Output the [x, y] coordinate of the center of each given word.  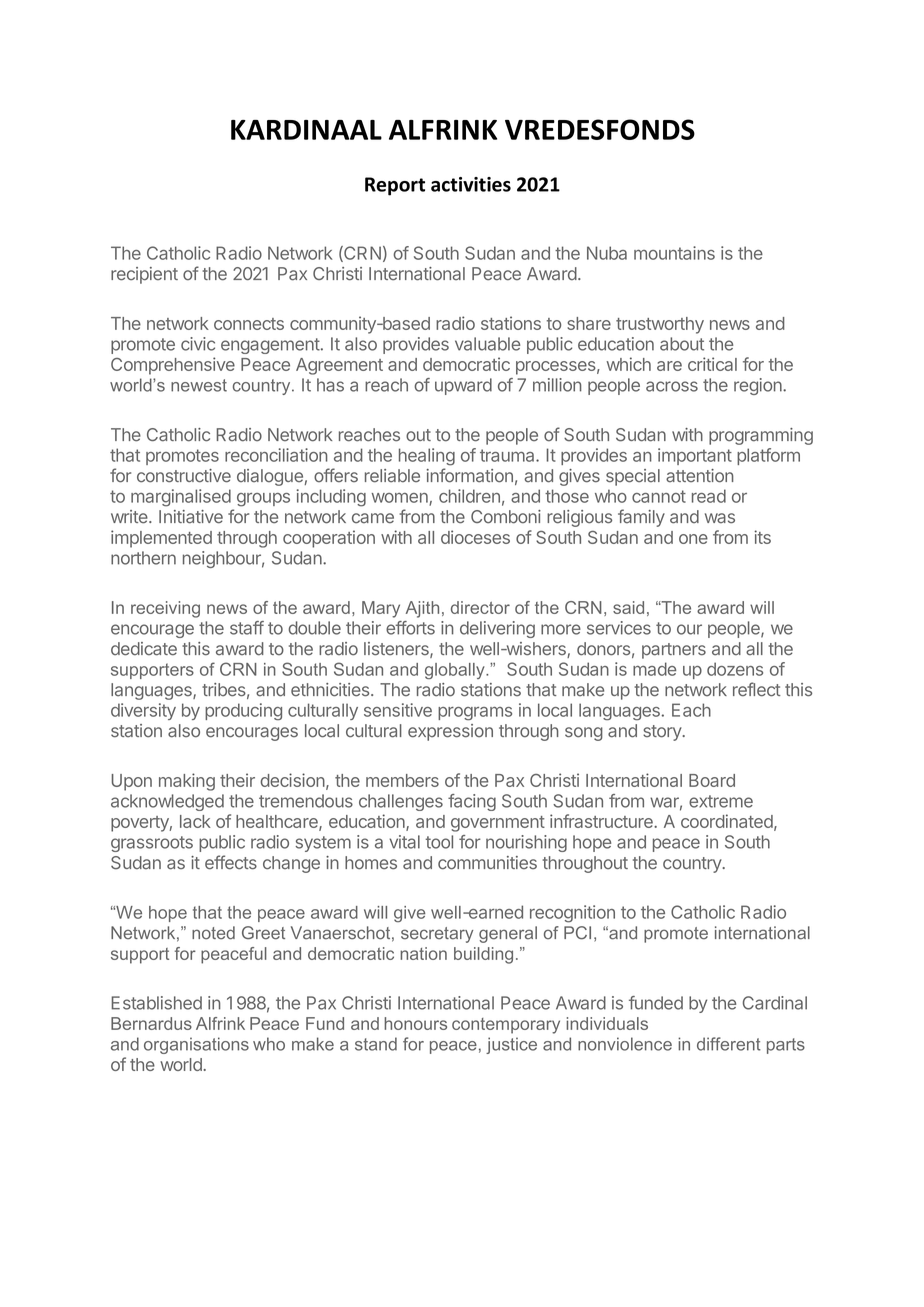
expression [450, 732]
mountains [674, 253]
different [729, 1044]
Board [712, 780]
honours [415, 1023]
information [469, 475]
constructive [184, 476]
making [187, 782]
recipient [144, 275]
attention [700, 476]
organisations [196, 1045]
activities [471, 184]
